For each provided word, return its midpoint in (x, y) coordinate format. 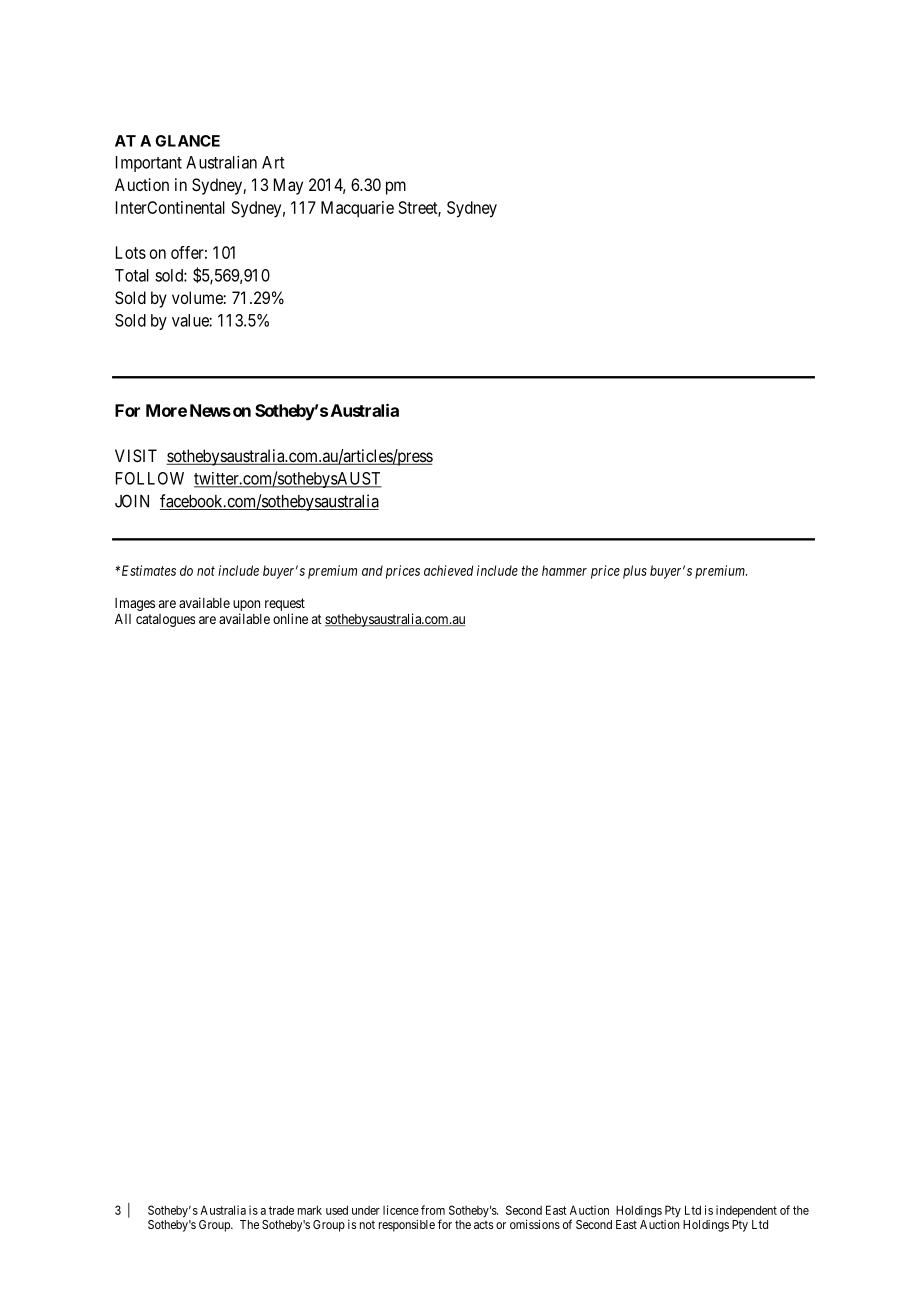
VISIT (136, 455)
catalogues (165, 620)
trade (281, 1210)
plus (635, 572)
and (372, 570)
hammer (564, 570)
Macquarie (357, 209)
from (433, 1210)
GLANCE (187, 141)
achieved (448, 570)
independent (746, 1211)
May (288, 186)
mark (310, 1210)
